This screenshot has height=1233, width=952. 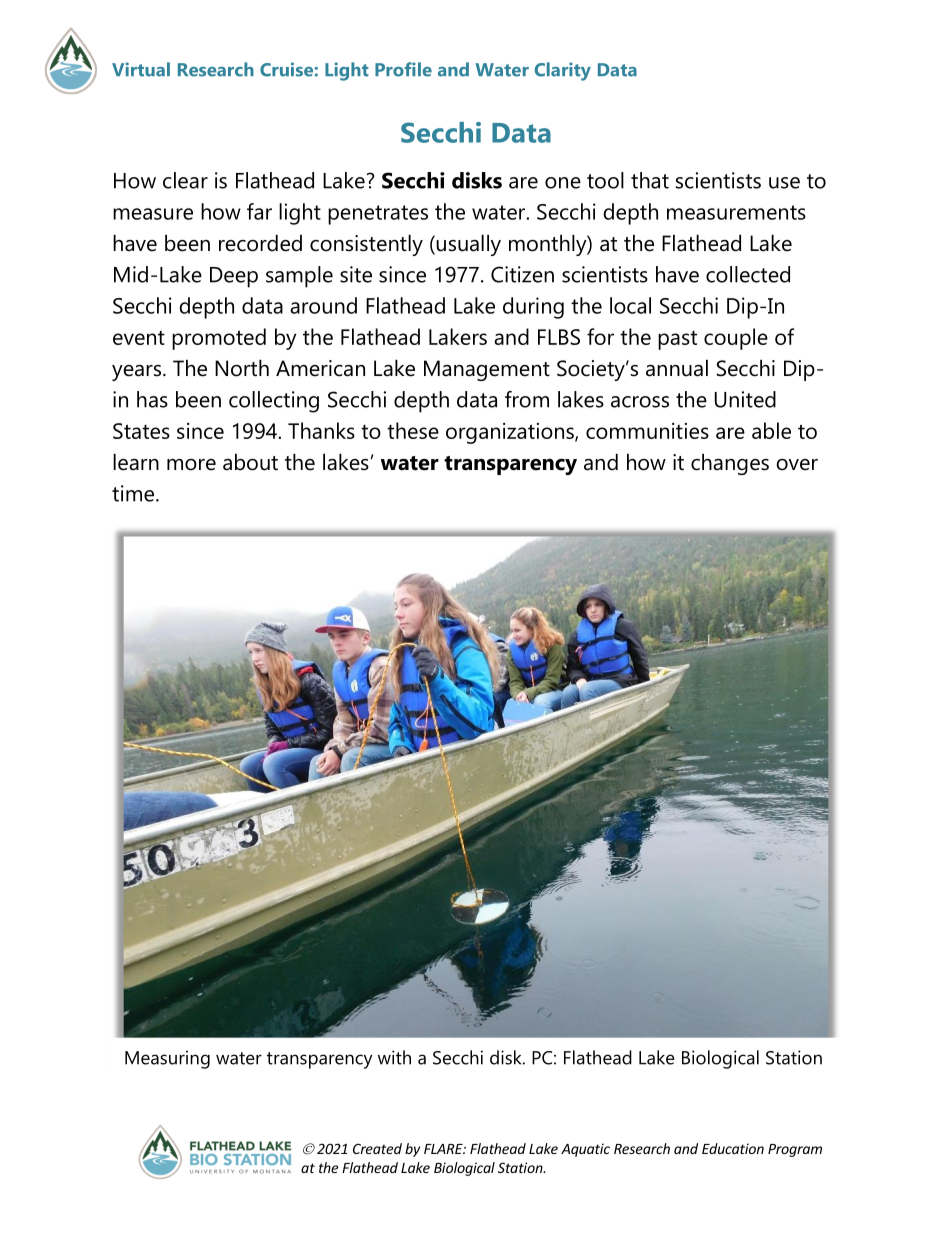 I want to click on changes, so click(x=730, y=464).
